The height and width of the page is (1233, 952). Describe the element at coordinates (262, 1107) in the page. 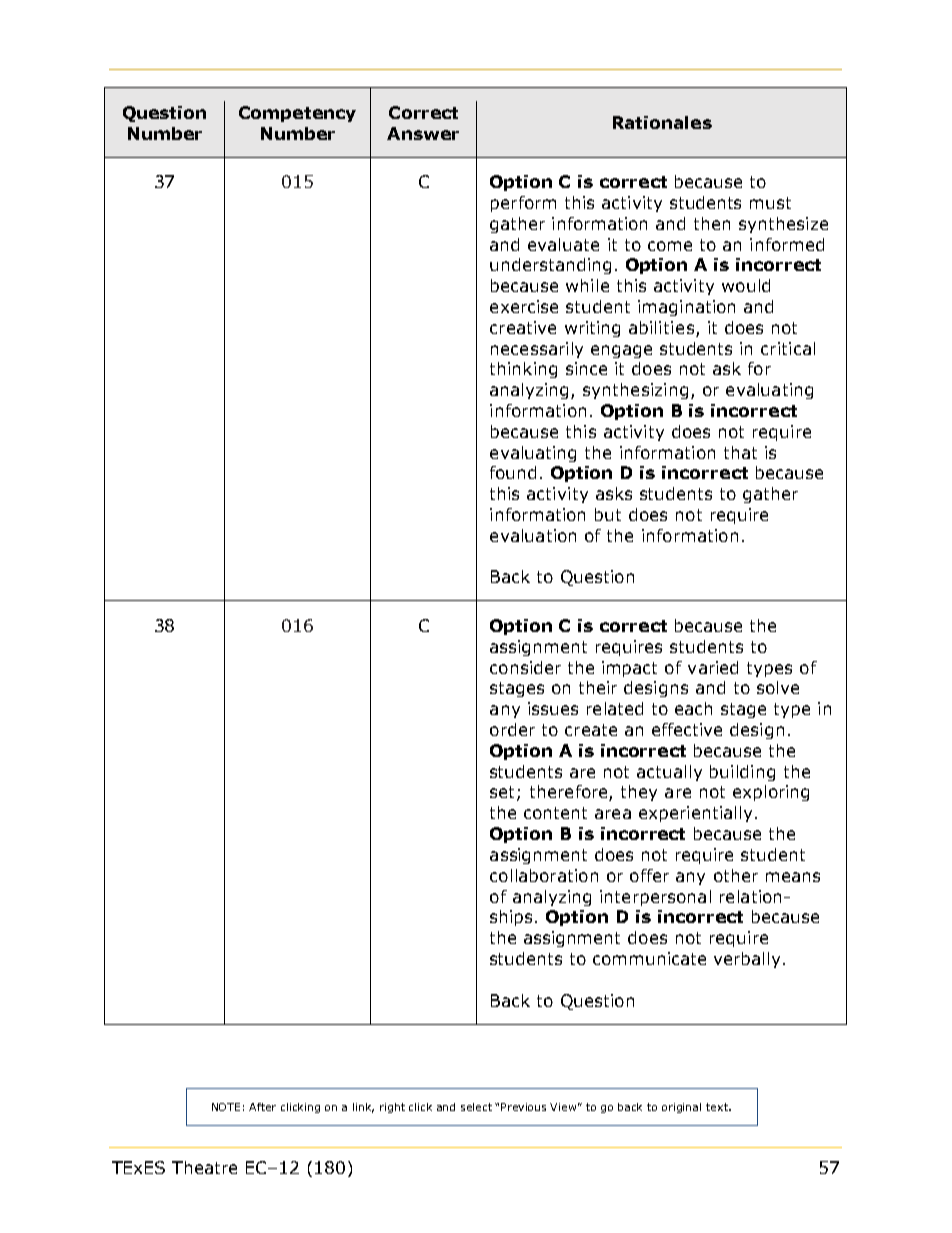

I see `After` at that location.
